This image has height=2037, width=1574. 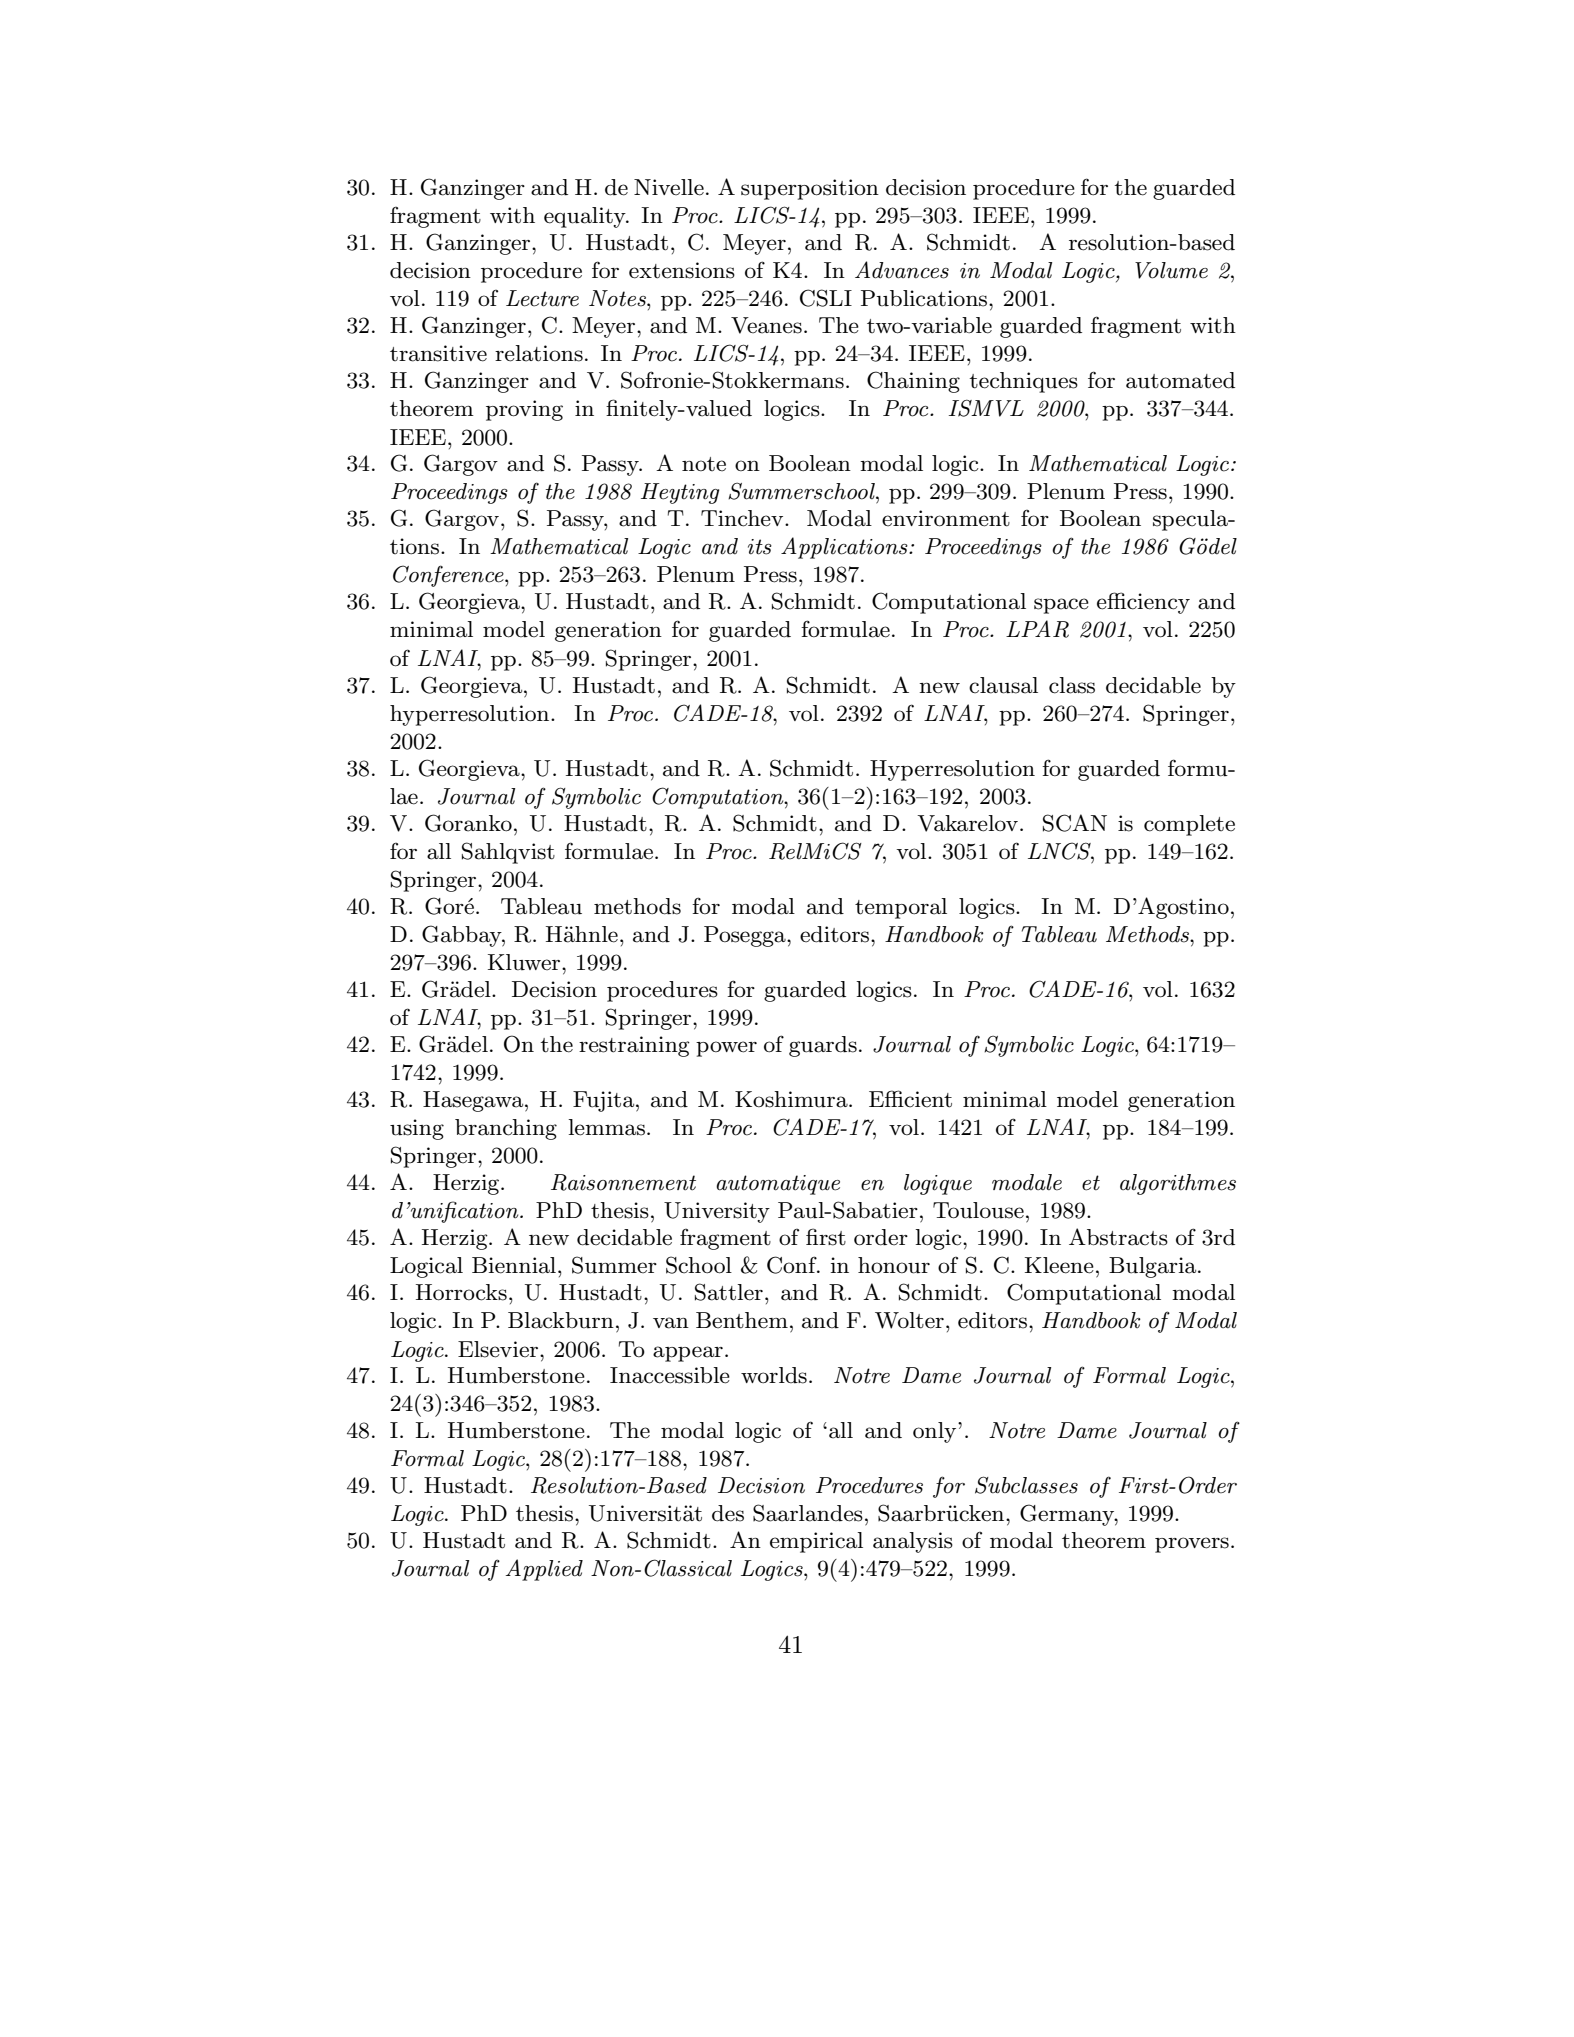 What do you see at coordinates (1075, 823) in the image?
I see `SCAN` at bounding box center [1075, 823].
